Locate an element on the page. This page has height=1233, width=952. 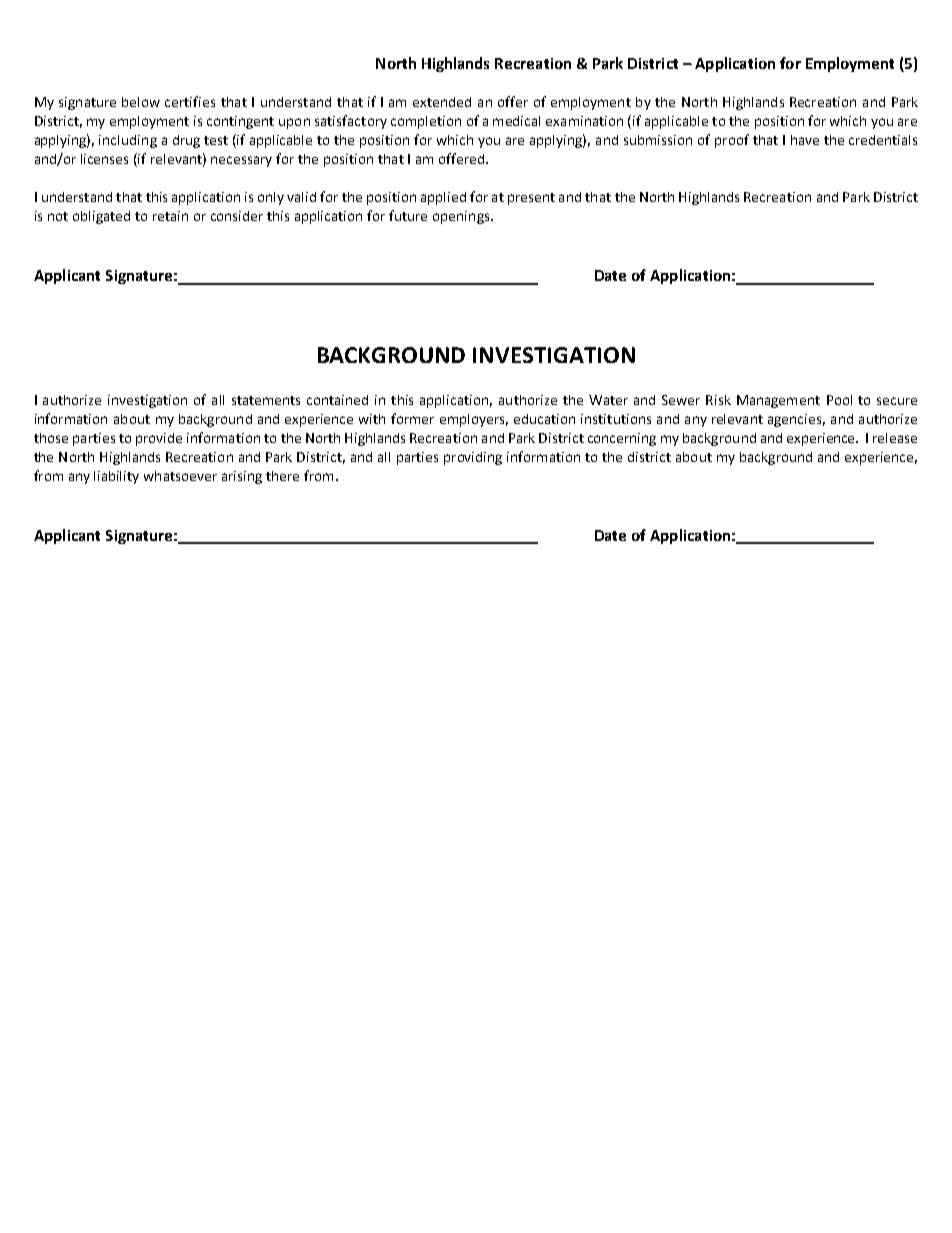
providing is located at coordinates (473, 458).
